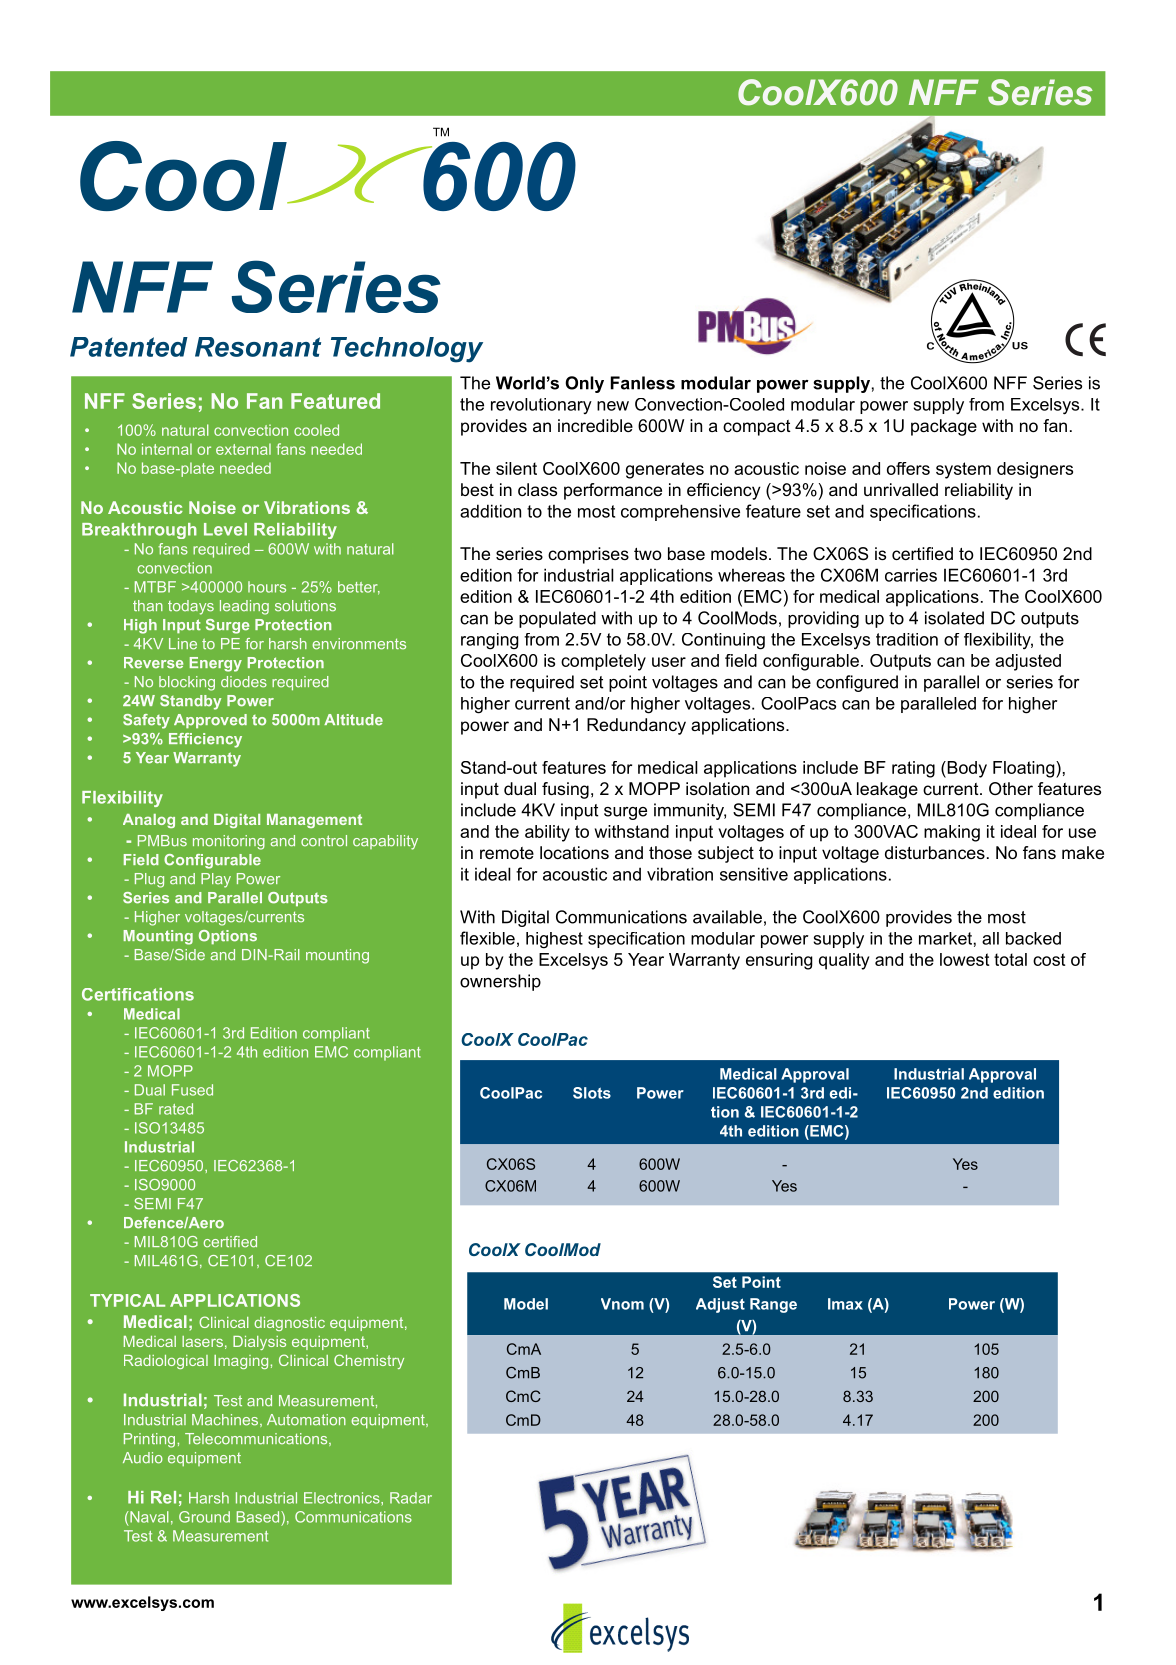 The image size is (1176, 1665). I want to click on Resonant, so click(258, 347).
